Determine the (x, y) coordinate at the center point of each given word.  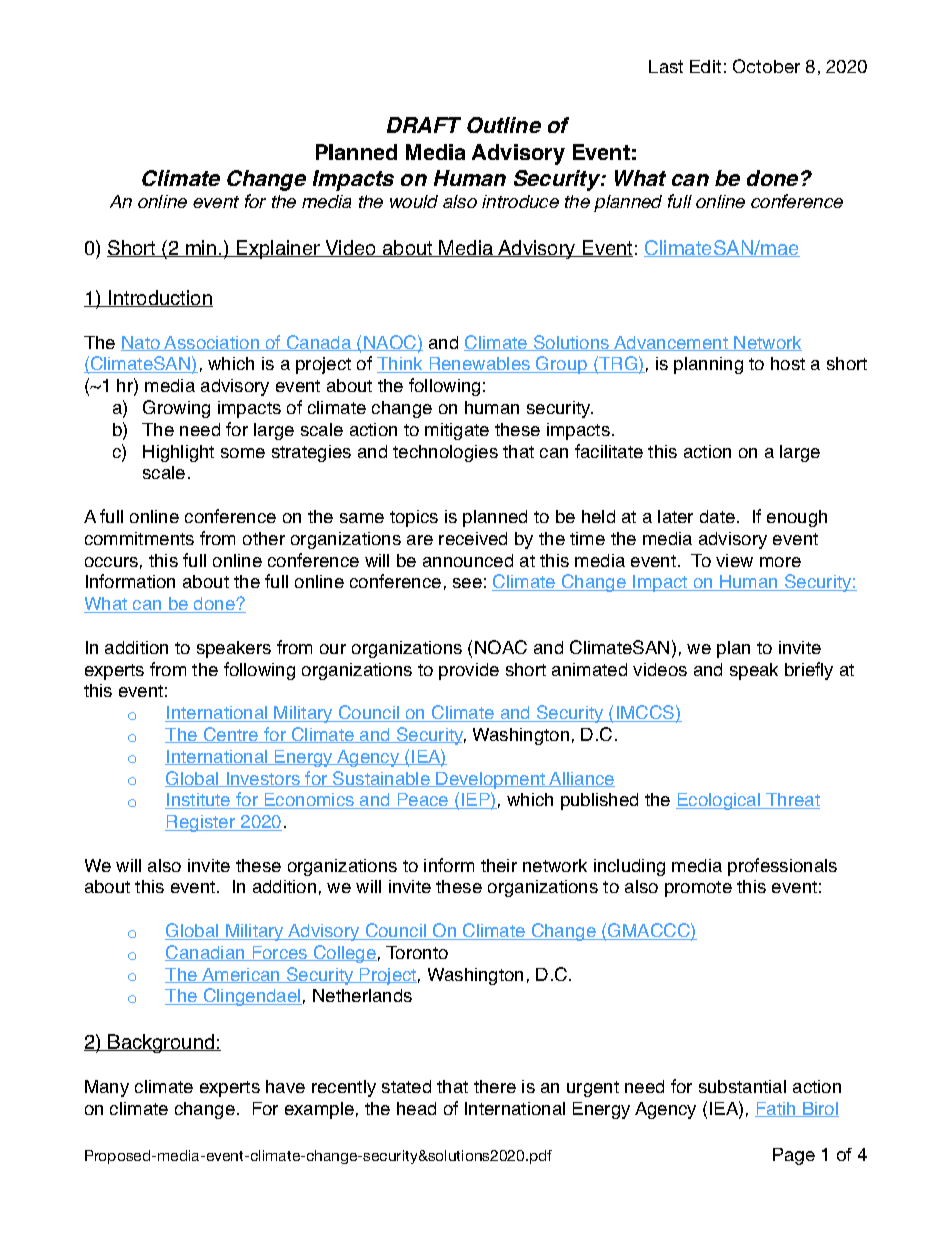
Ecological (719, 801)
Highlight (178, 453)
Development (491, 780)
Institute (199, 801)
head (416, 1108)
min (201, 248)
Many (107, 1088)
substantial (742, 1086)
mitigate (457, 431)
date (717, 516)
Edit (705, 66)
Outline (504, 125)
